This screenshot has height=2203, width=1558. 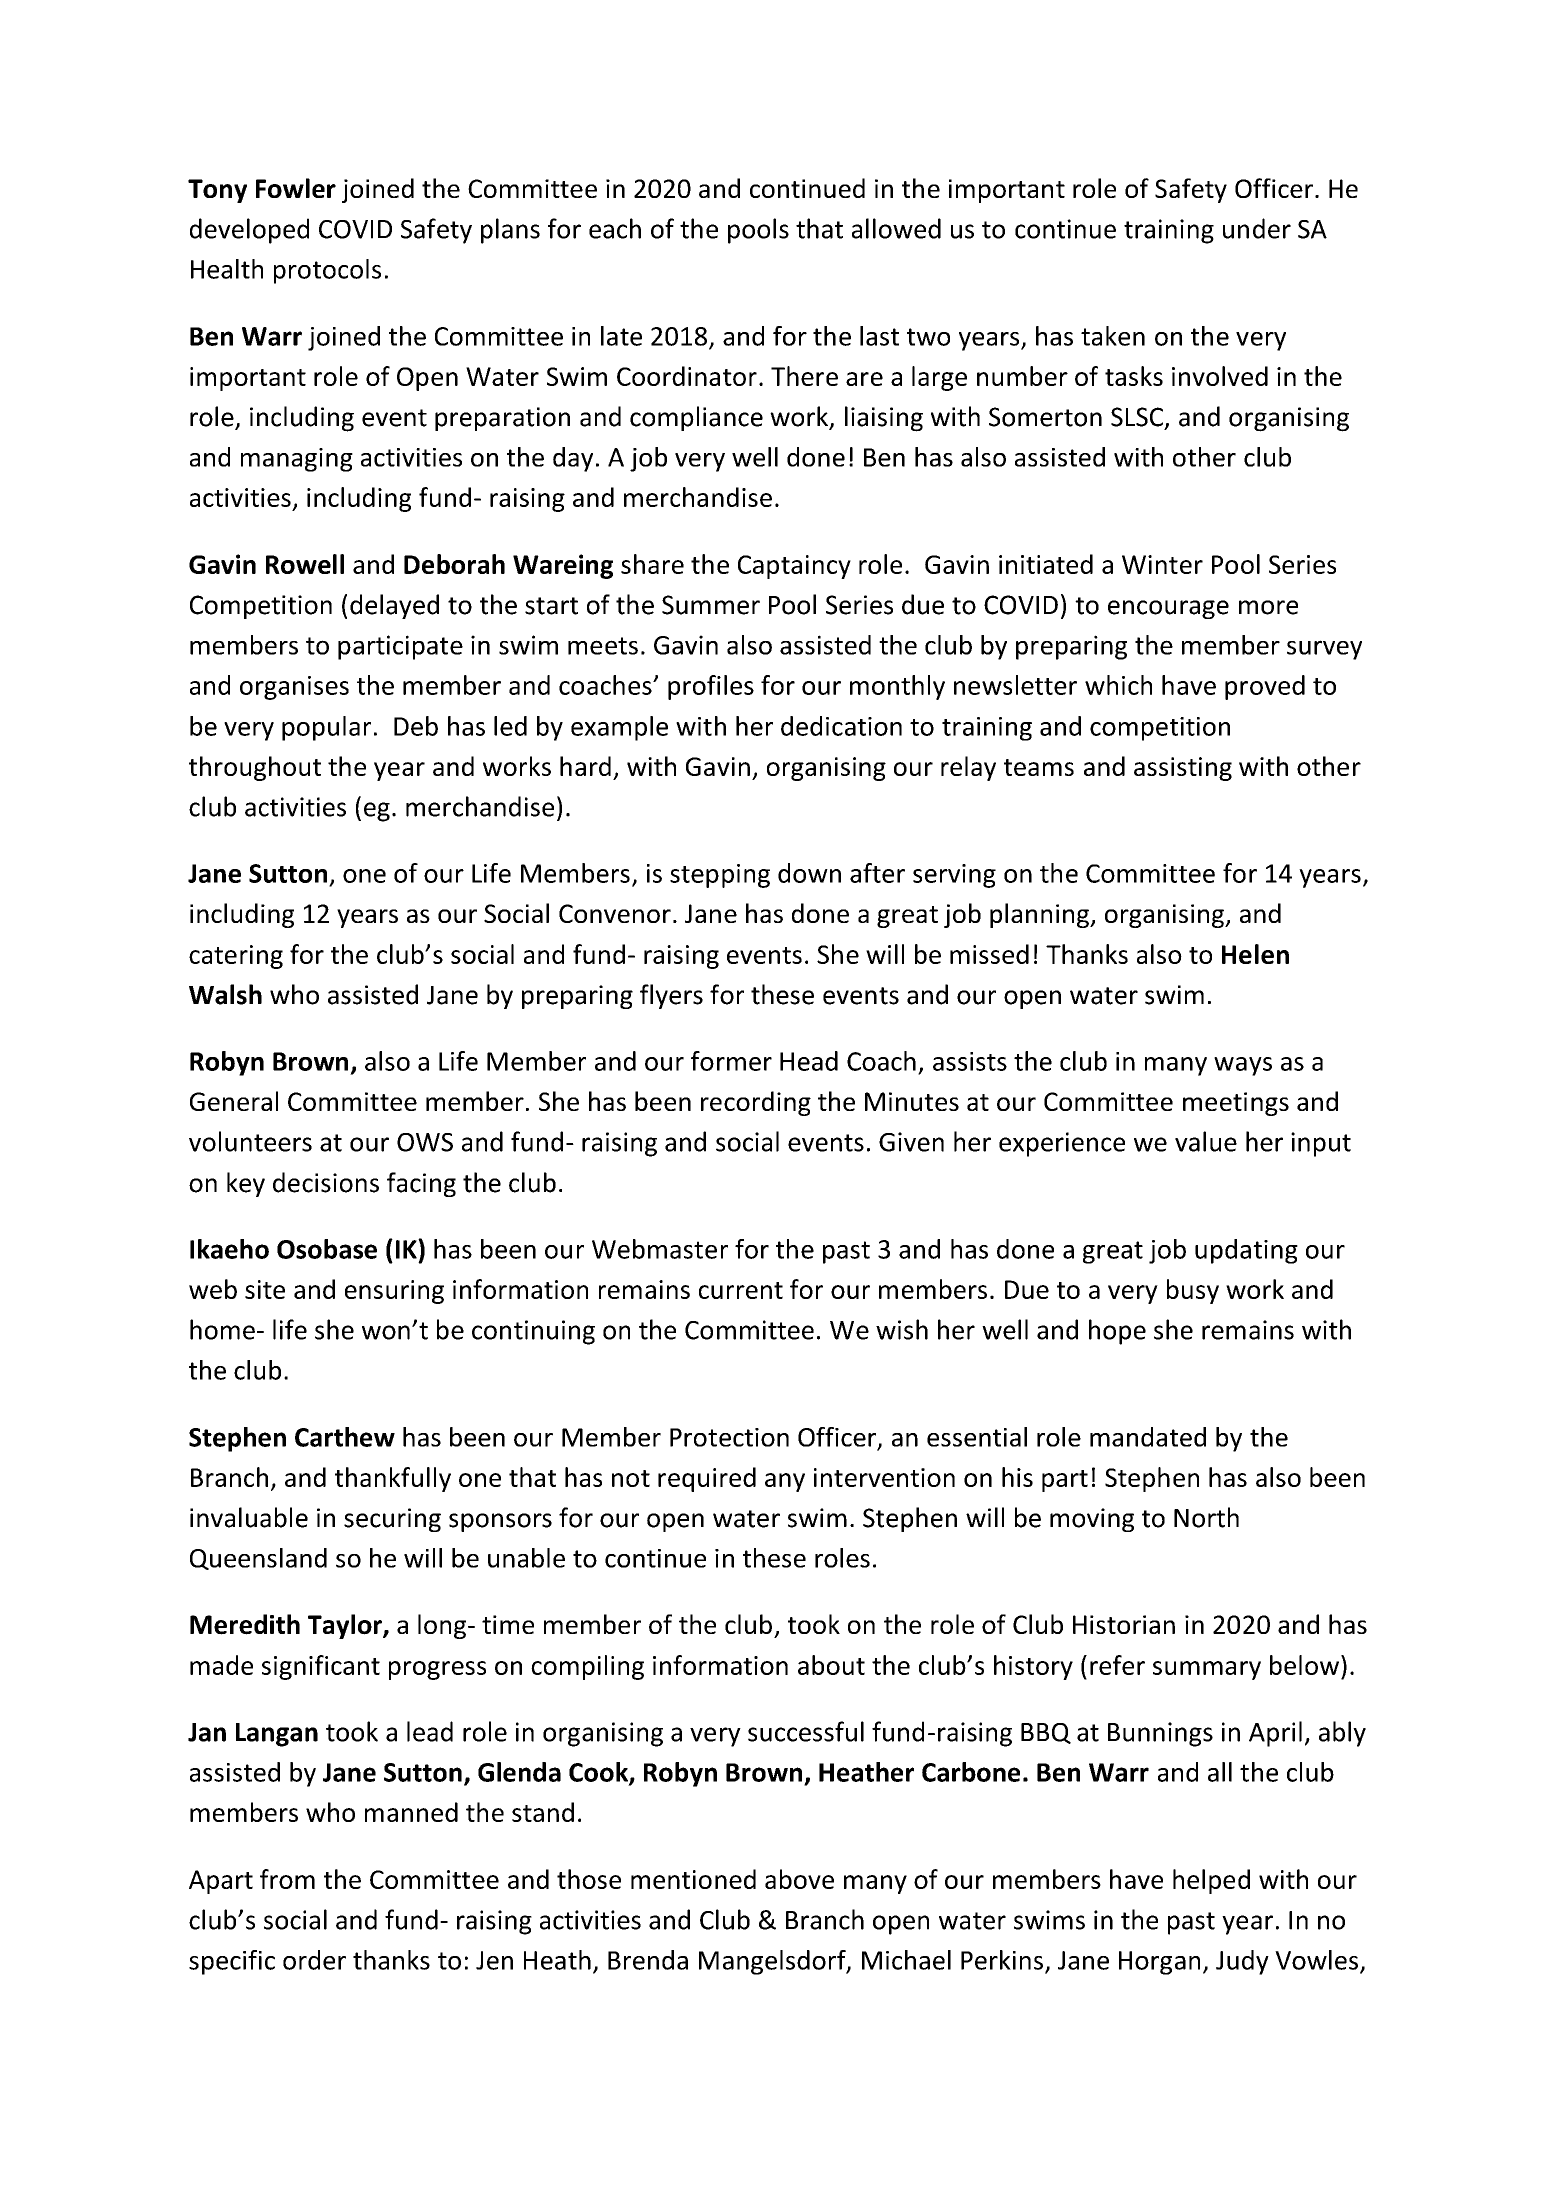 I want to click on under, so click(x=1257, y=228).
